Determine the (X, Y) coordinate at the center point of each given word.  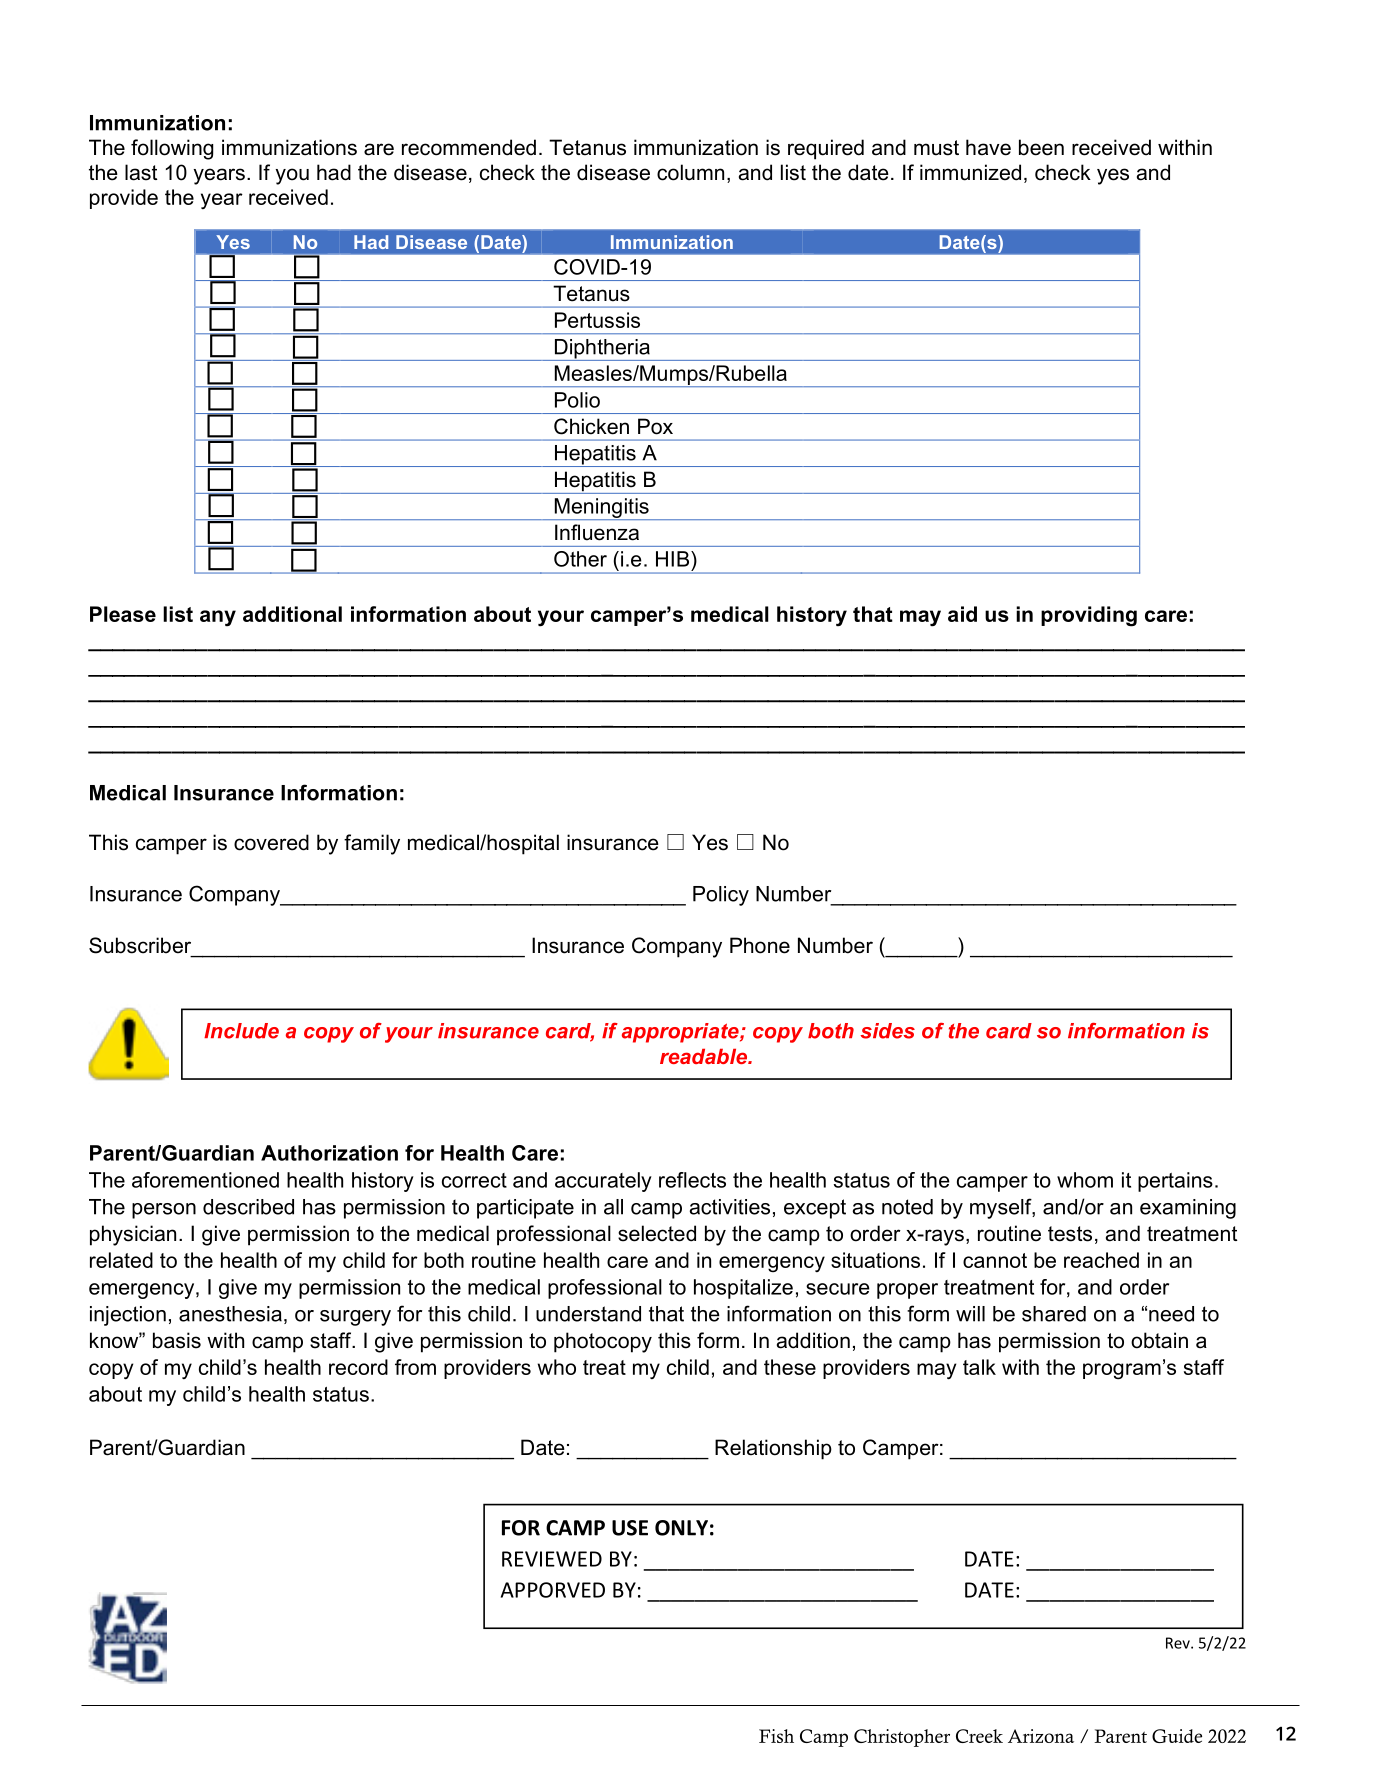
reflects (692, 1180)
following (172, 149)
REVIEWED (552, 1559)
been (1041, 147)
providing (1089, 616)
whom (1085, 1180)
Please (123, 614)
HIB (672, 559)
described (248, 1207)
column (690, 172)
